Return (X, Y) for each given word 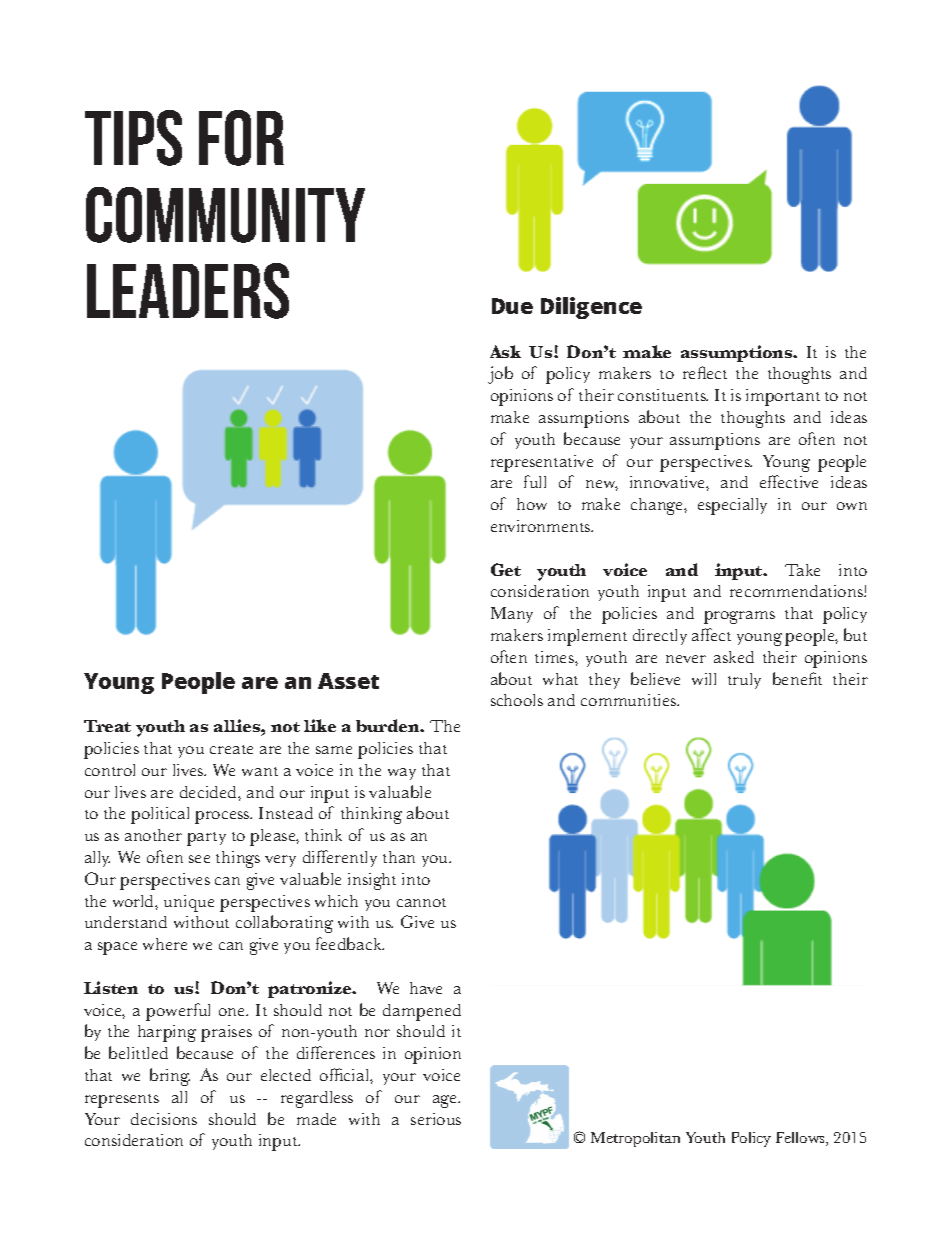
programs (739, 617)
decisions (164, 1119)
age (446, 1101)
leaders (188, 291)
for (241, 138)
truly (744, 681)
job (500, 375)
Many (512, 615)
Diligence (591, 308)
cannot (421, 902)
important (783, 397)
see (199, 859)
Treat (107, 726)
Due (512, 306)
